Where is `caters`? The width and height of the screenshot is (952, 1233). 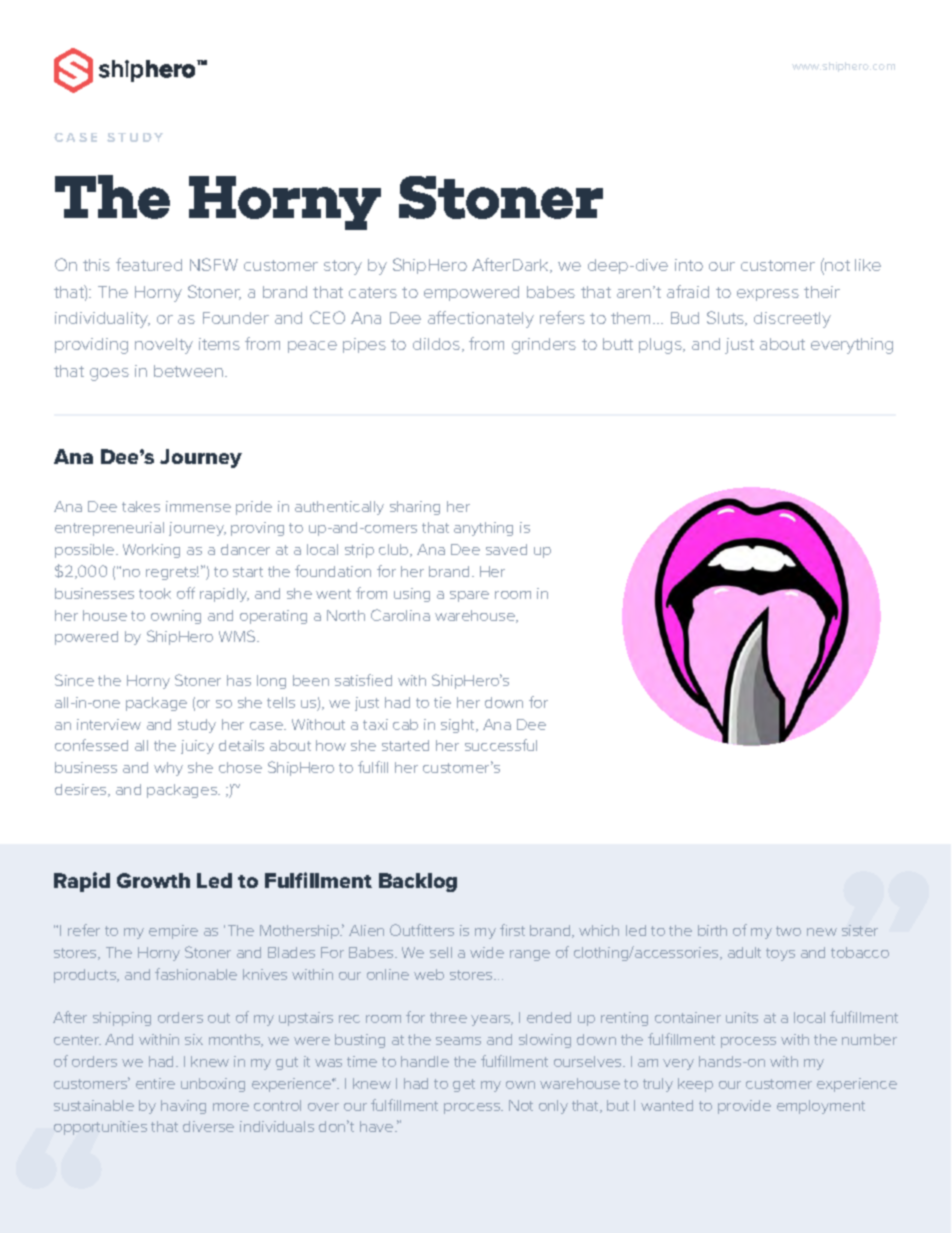
caters is located at coordinates (373, 292).
